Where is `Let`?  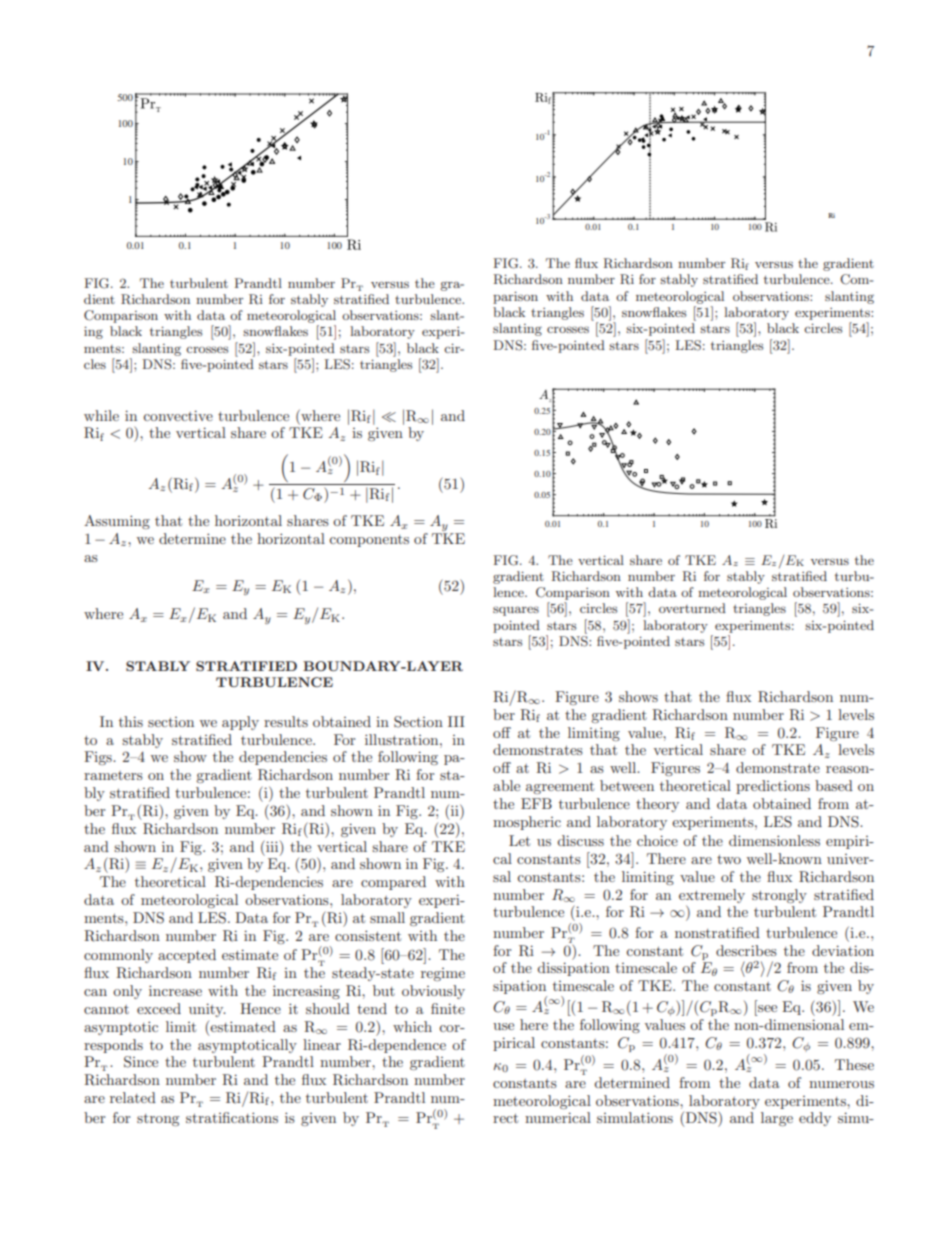 Let is located at coordinates (519, 840).
